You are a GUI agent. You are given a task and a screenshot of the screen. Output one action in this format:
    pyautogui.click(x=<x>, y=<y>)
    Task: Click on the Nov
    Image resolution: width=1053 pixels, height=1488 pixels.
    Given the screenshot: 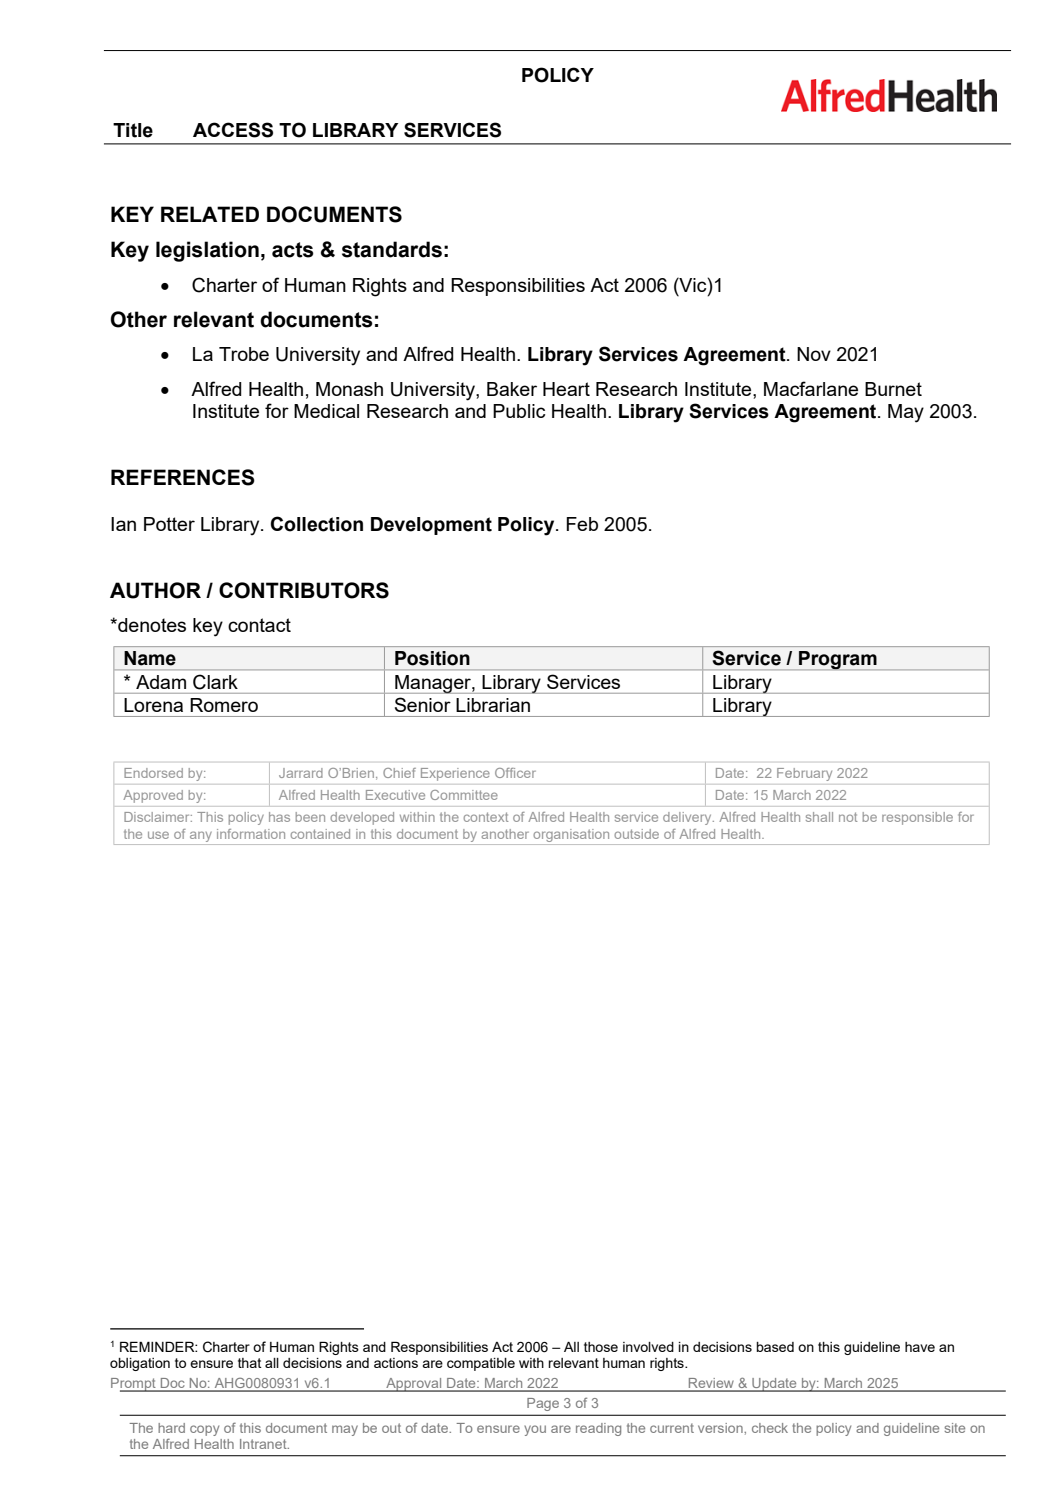 What is the action you would take?
    pyautogui.click(x=814, y=354)
